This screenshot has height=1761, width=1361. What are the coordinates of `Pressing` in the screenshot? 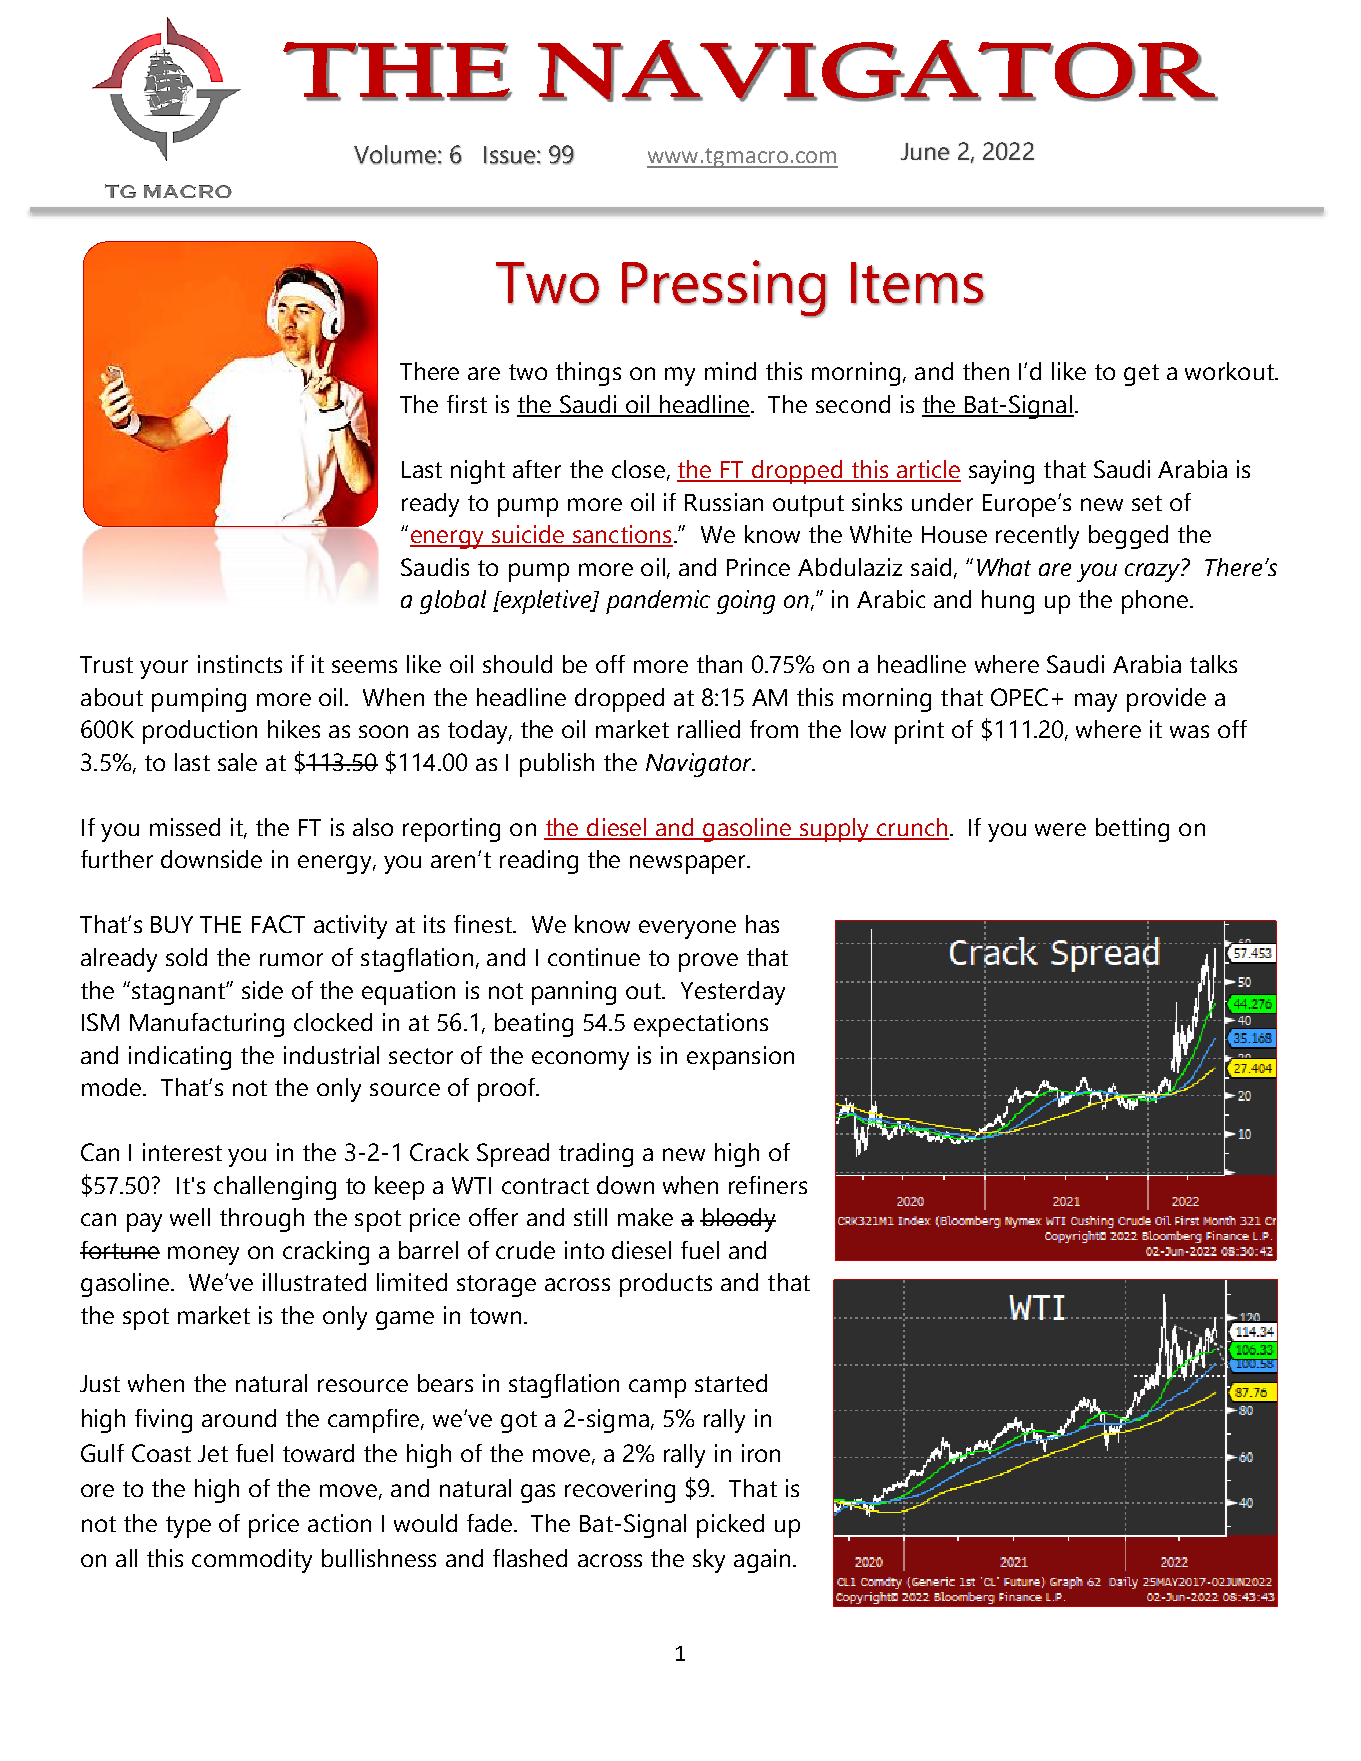 It's located at (724, 289).
